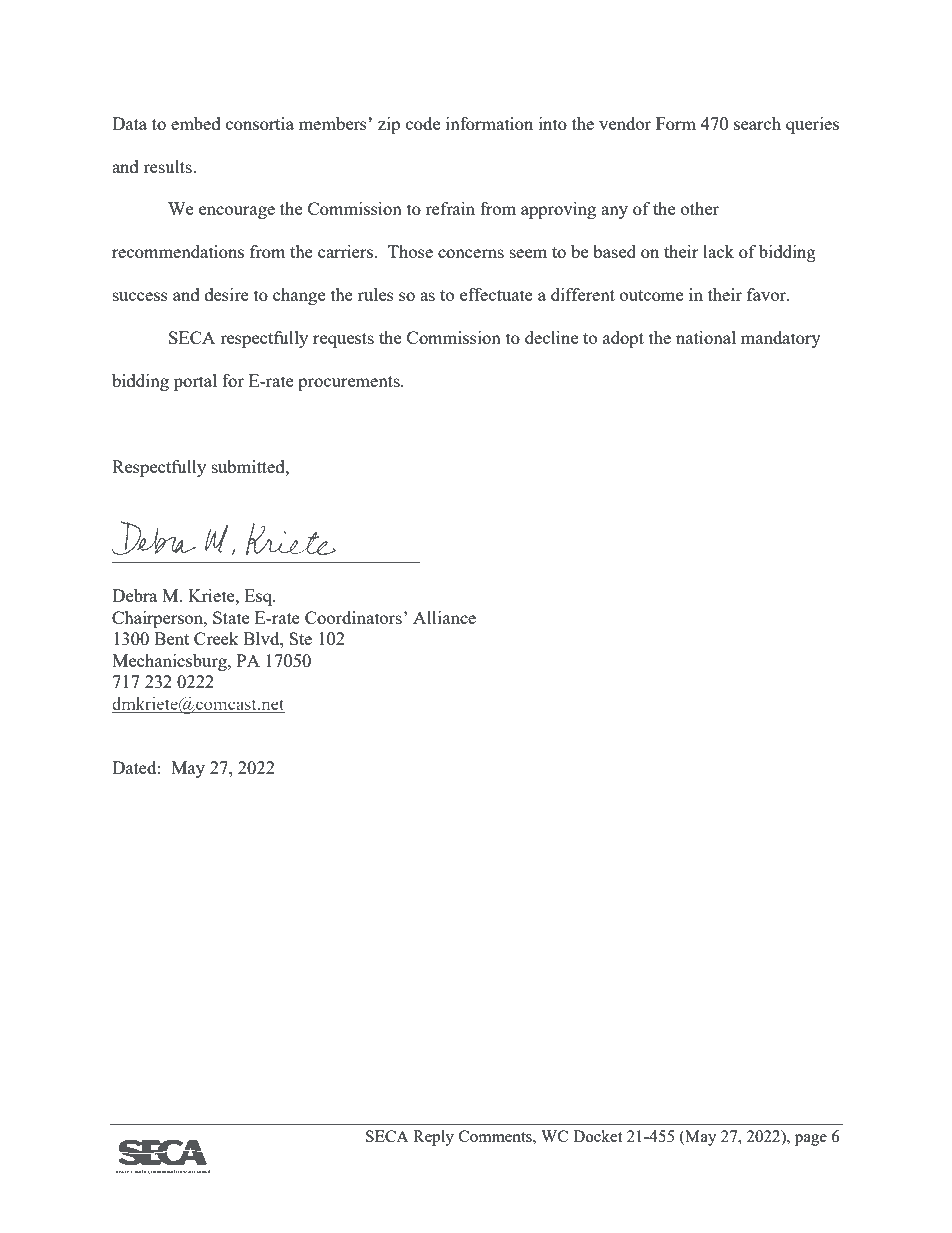 The height and width of the screenshot is (1233, 952). Describe the element at coordinates (216, 638) in the screenshot. I see `Creek` at that location.
